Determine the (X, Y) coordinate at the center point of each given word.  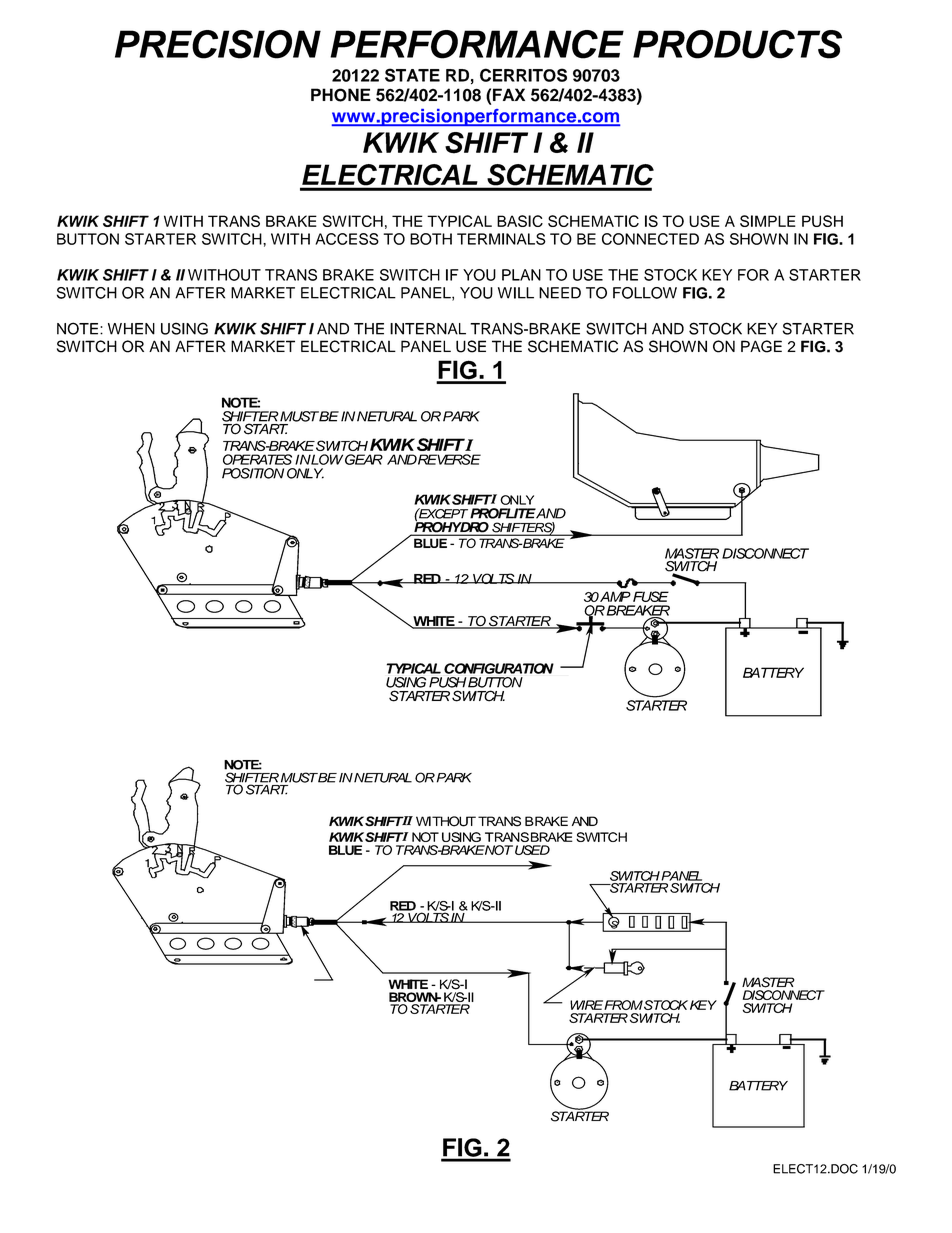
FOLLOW (645, 293)
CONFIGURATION (499, 668)
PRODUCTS (737, 44)
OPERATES (257, 459)
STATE (412, 75)
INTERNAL (428, 329)
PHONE (341, 95)
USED (532, 850)
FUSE (651, 596)
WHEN (131, 329)
